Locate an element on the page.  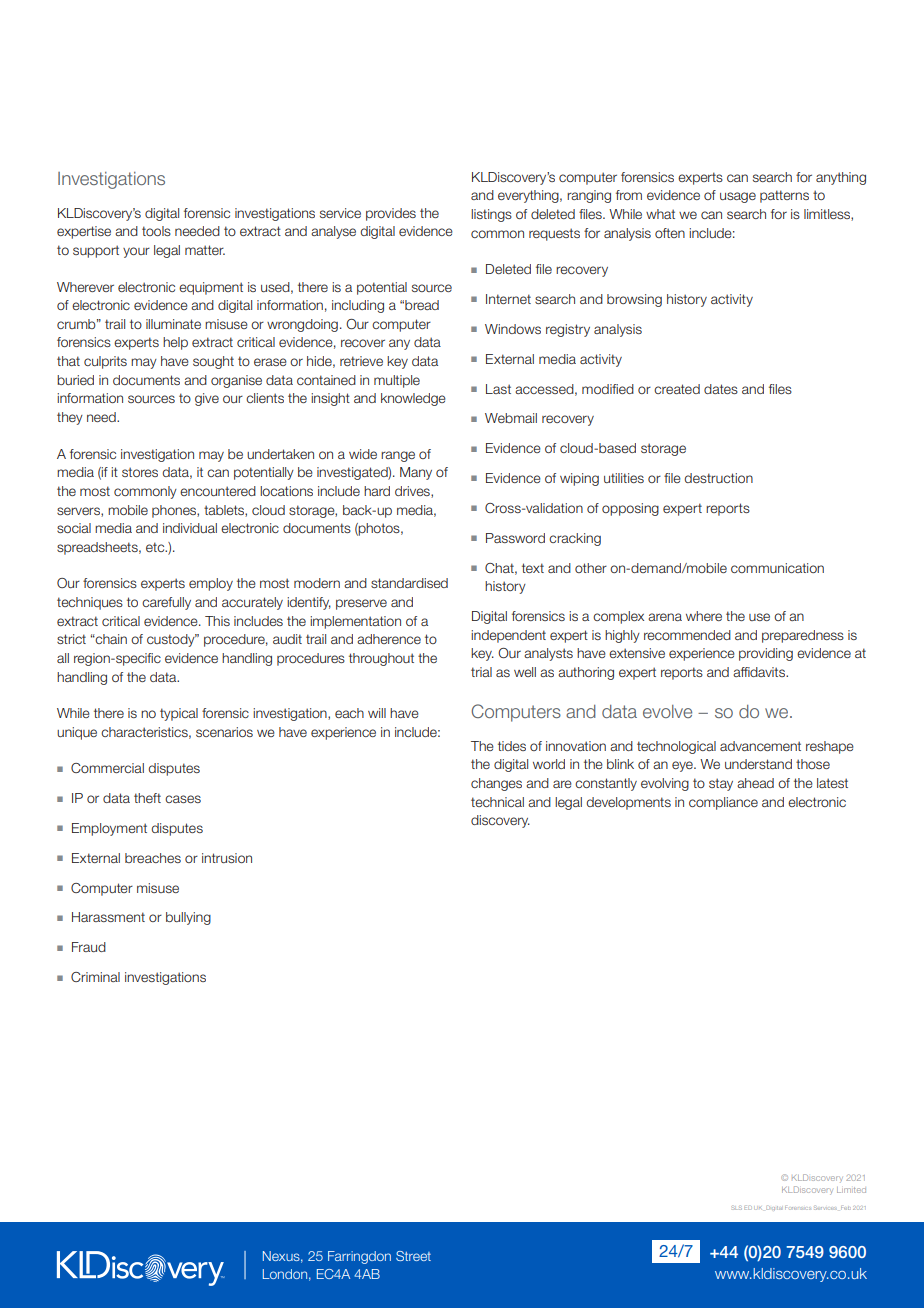
stores is located at coordinates (140, 472).
